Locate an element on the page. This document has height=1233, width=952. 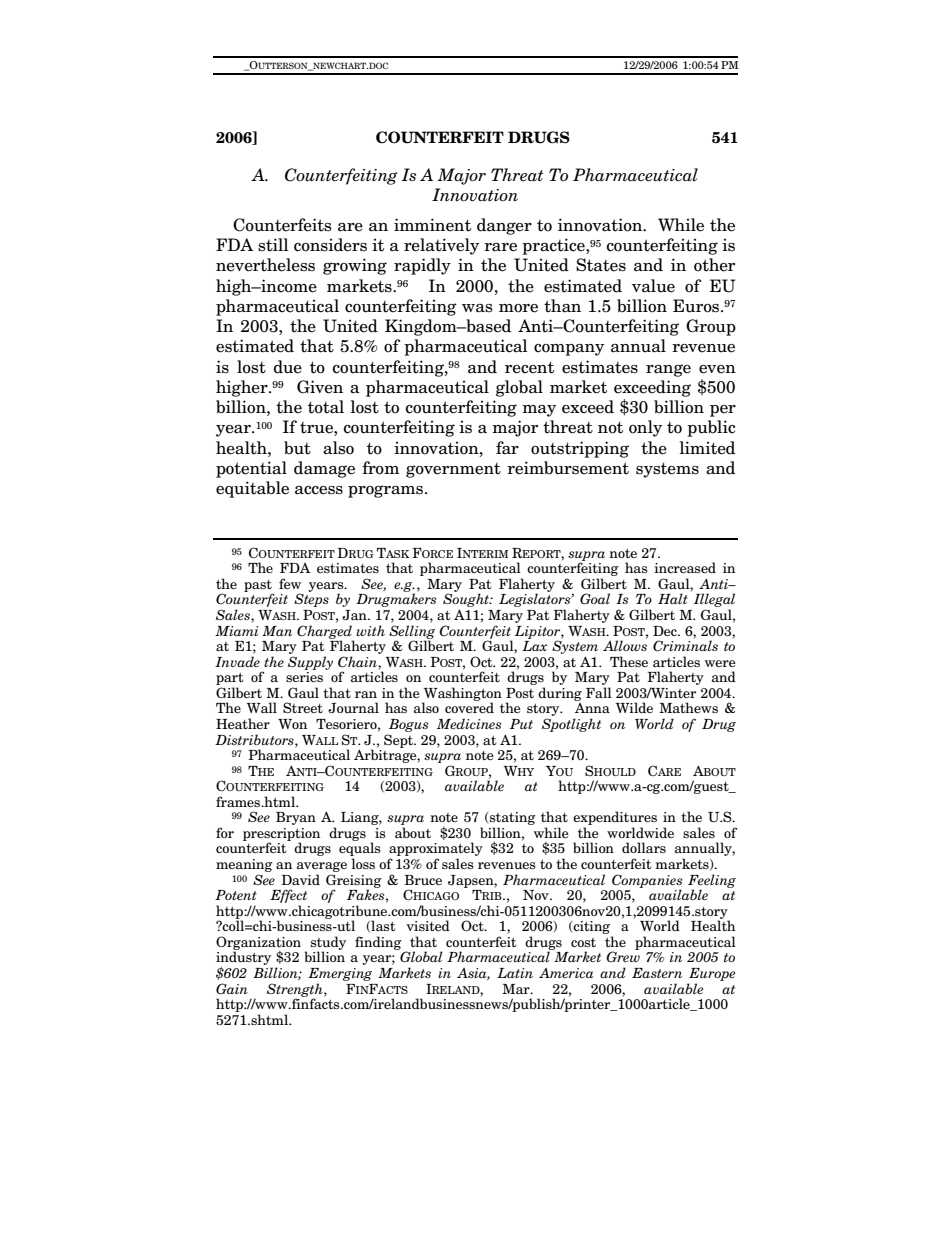
Organization is located at coordinates (258, 944).
